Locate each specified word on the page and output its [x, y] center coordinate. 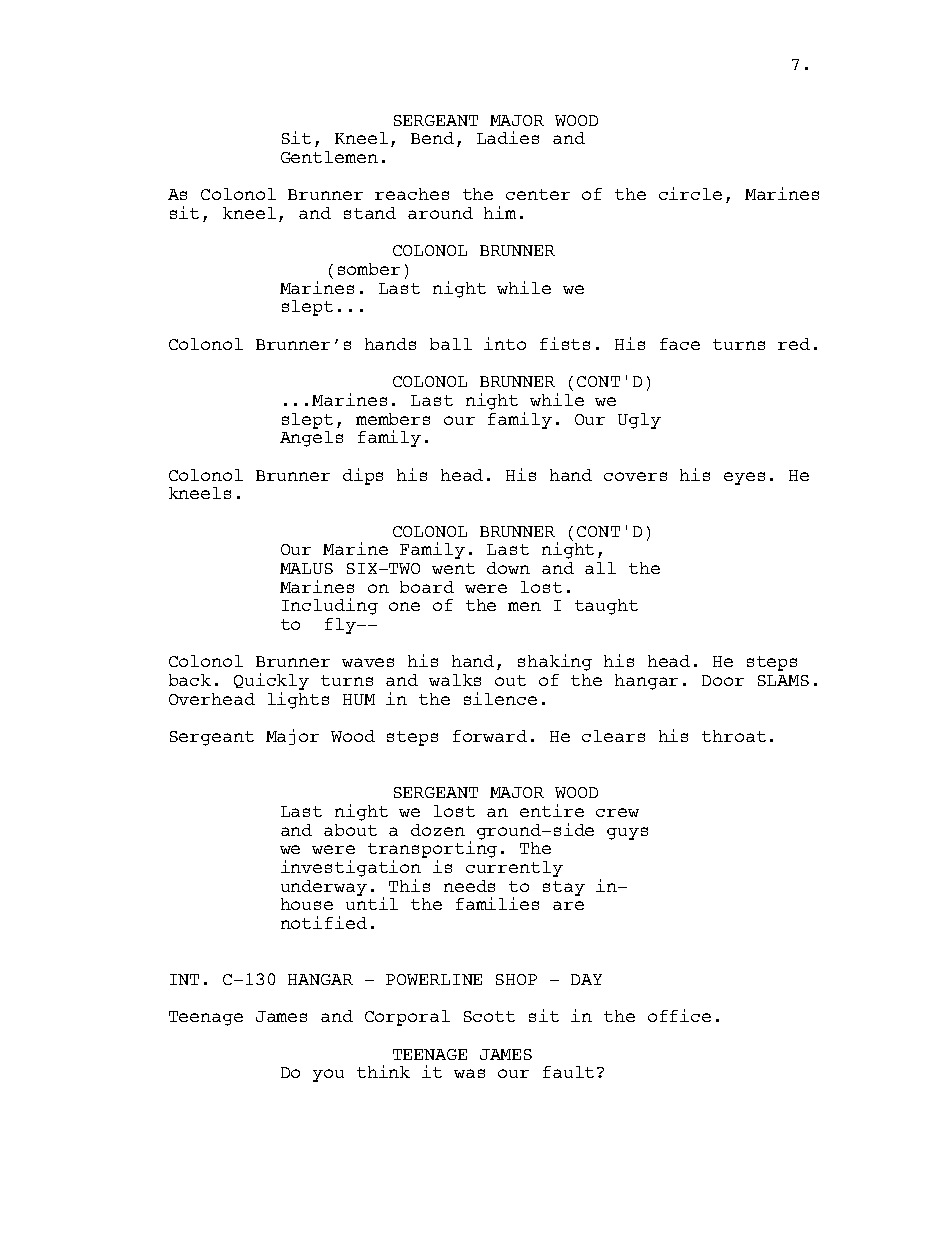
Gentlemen [329, 157]
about [350, 830]
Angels [311, 439]
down [508, 568]
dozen [438, 830]
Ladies [508, 137]
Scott [489, 1016]
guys [627, 833]
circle [690, 193]
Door [723, 680]
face [680, 344]
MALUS [306, 568]
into [505, 343]
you [328, 1075]
